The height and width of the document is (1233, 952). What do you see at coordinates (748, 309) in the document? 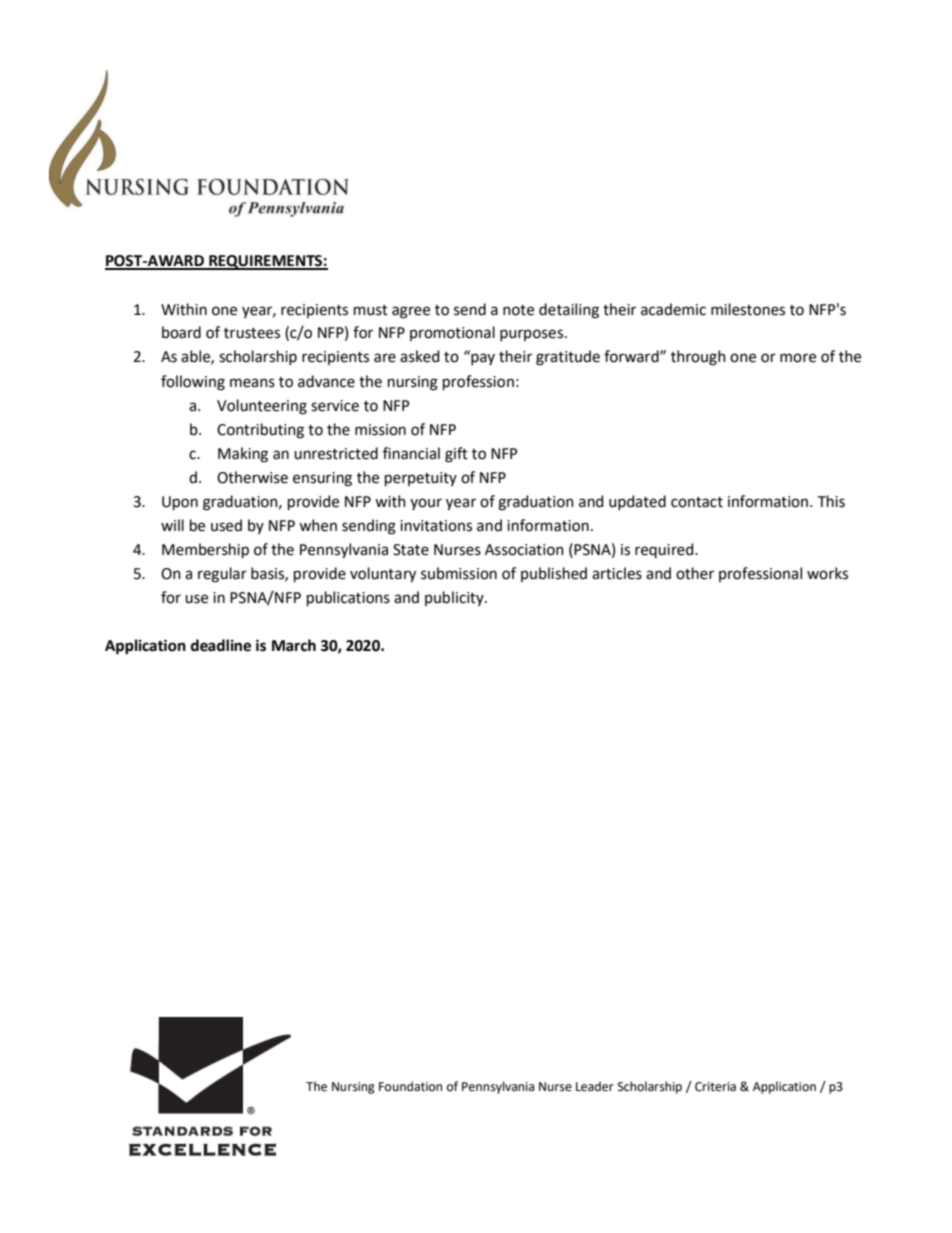
I see `milestones` at bounding box center [748, 309].
